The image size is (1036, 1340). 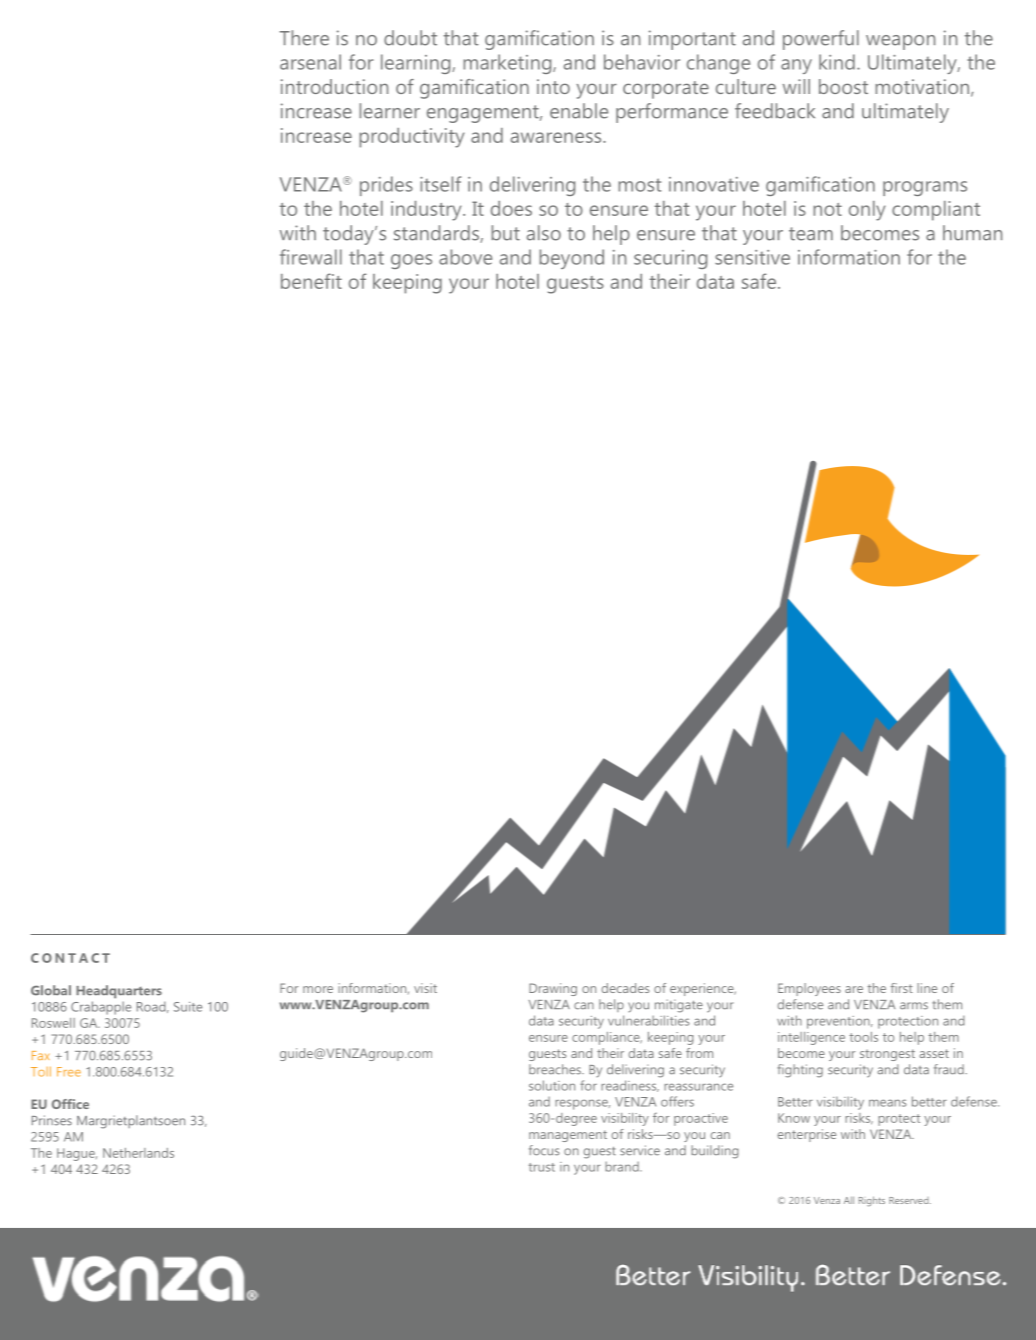 What do you see at coordinates (119, 992) in the document?
I see `Headquarters` at bounding box center [119, 992].
